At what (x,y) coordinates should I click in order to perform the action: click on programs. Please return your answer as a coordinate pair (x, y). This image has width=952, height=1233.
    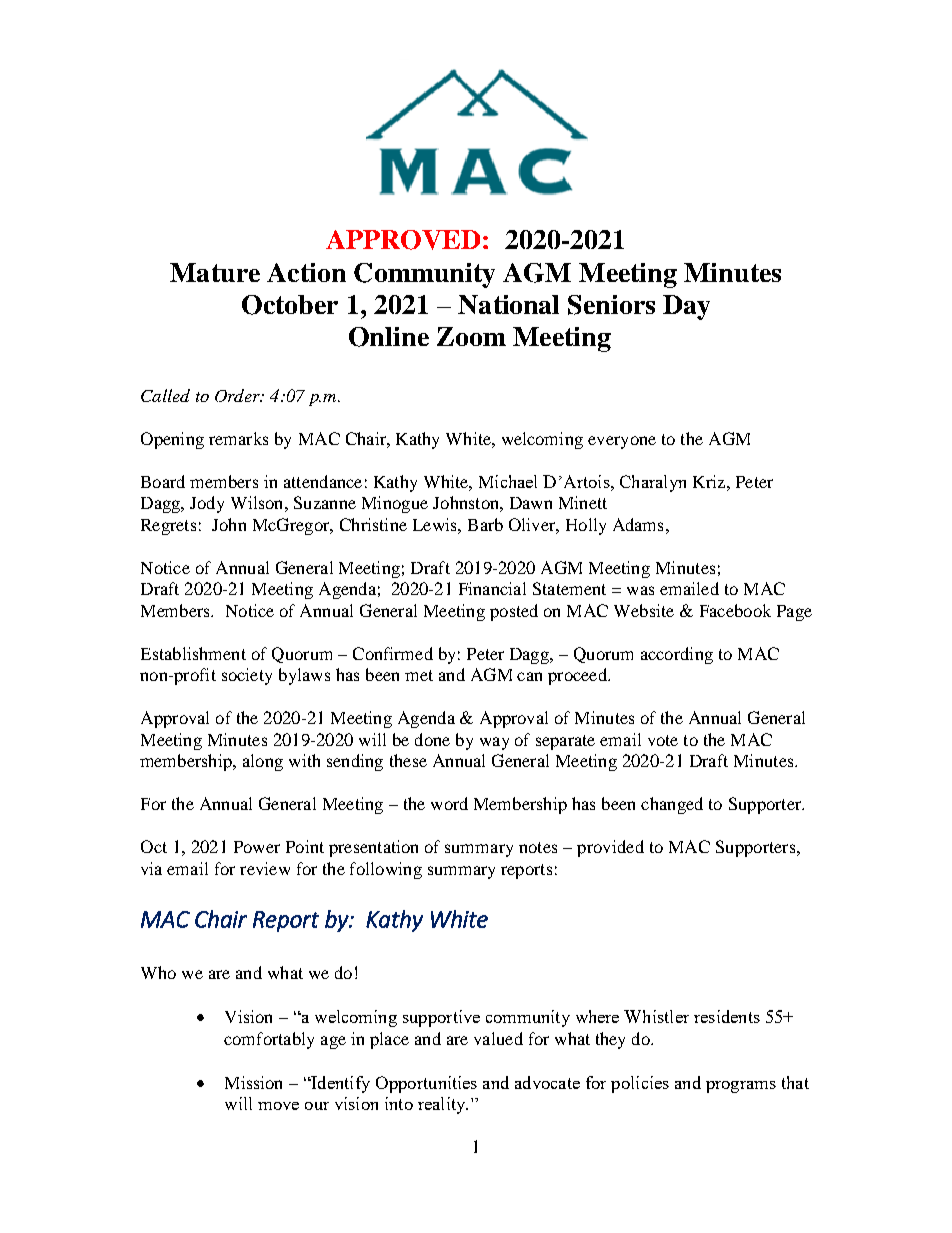
    Looking at the image, I should click on (741, 1087).
